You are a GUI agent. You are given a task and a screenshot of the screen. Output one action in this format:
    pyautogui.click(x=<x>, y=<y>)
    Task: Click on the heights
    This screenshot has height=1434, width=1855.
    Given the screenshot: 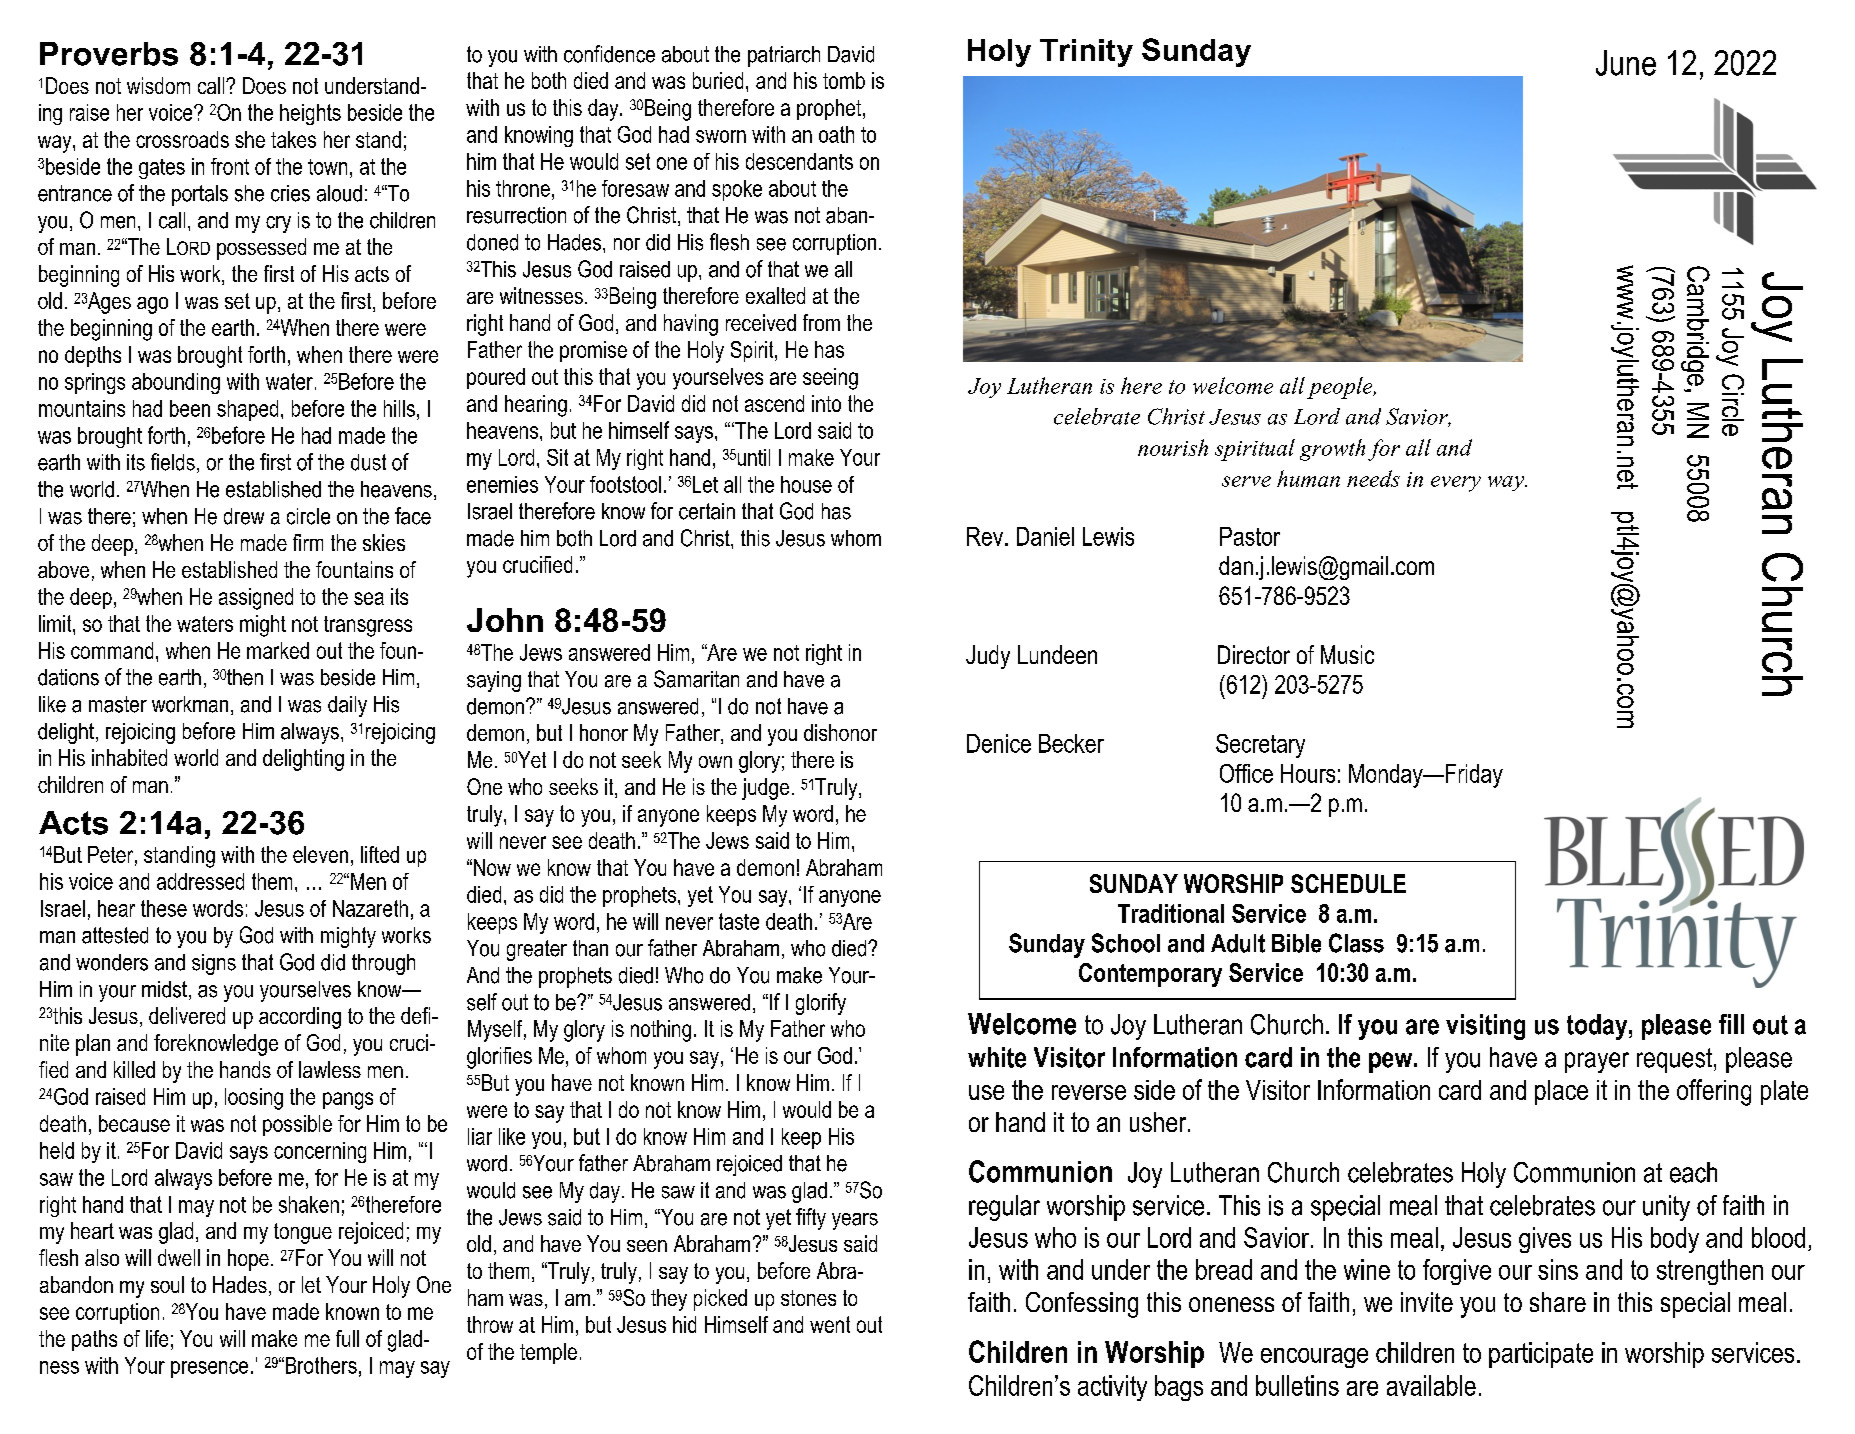 What is the action you would take?
    pyautogui.click(x=310, y=114)
